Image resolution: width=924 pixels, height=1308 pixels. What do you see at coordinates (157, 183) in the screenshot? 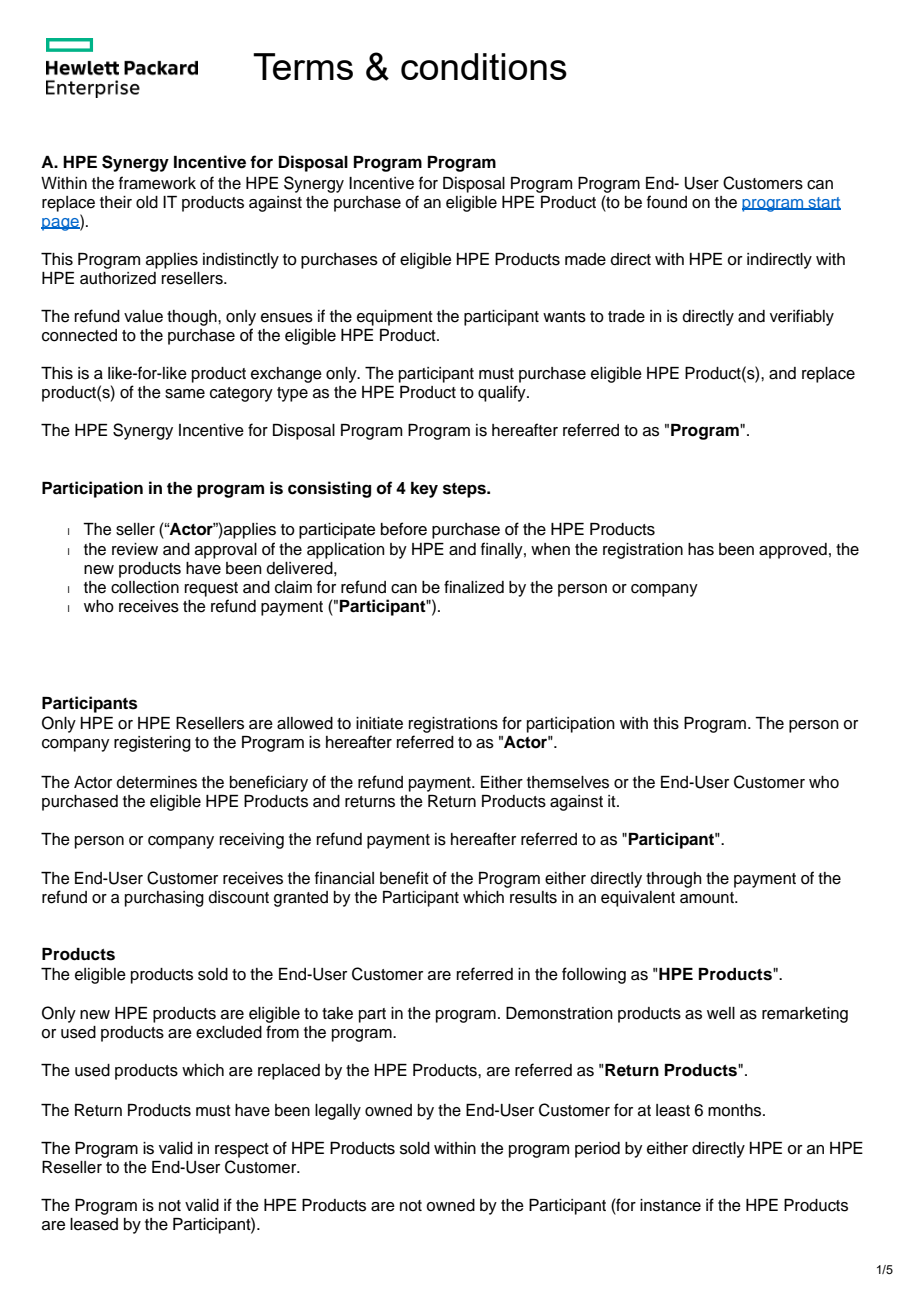
I see `framework` at bounding box center [157, 183].
